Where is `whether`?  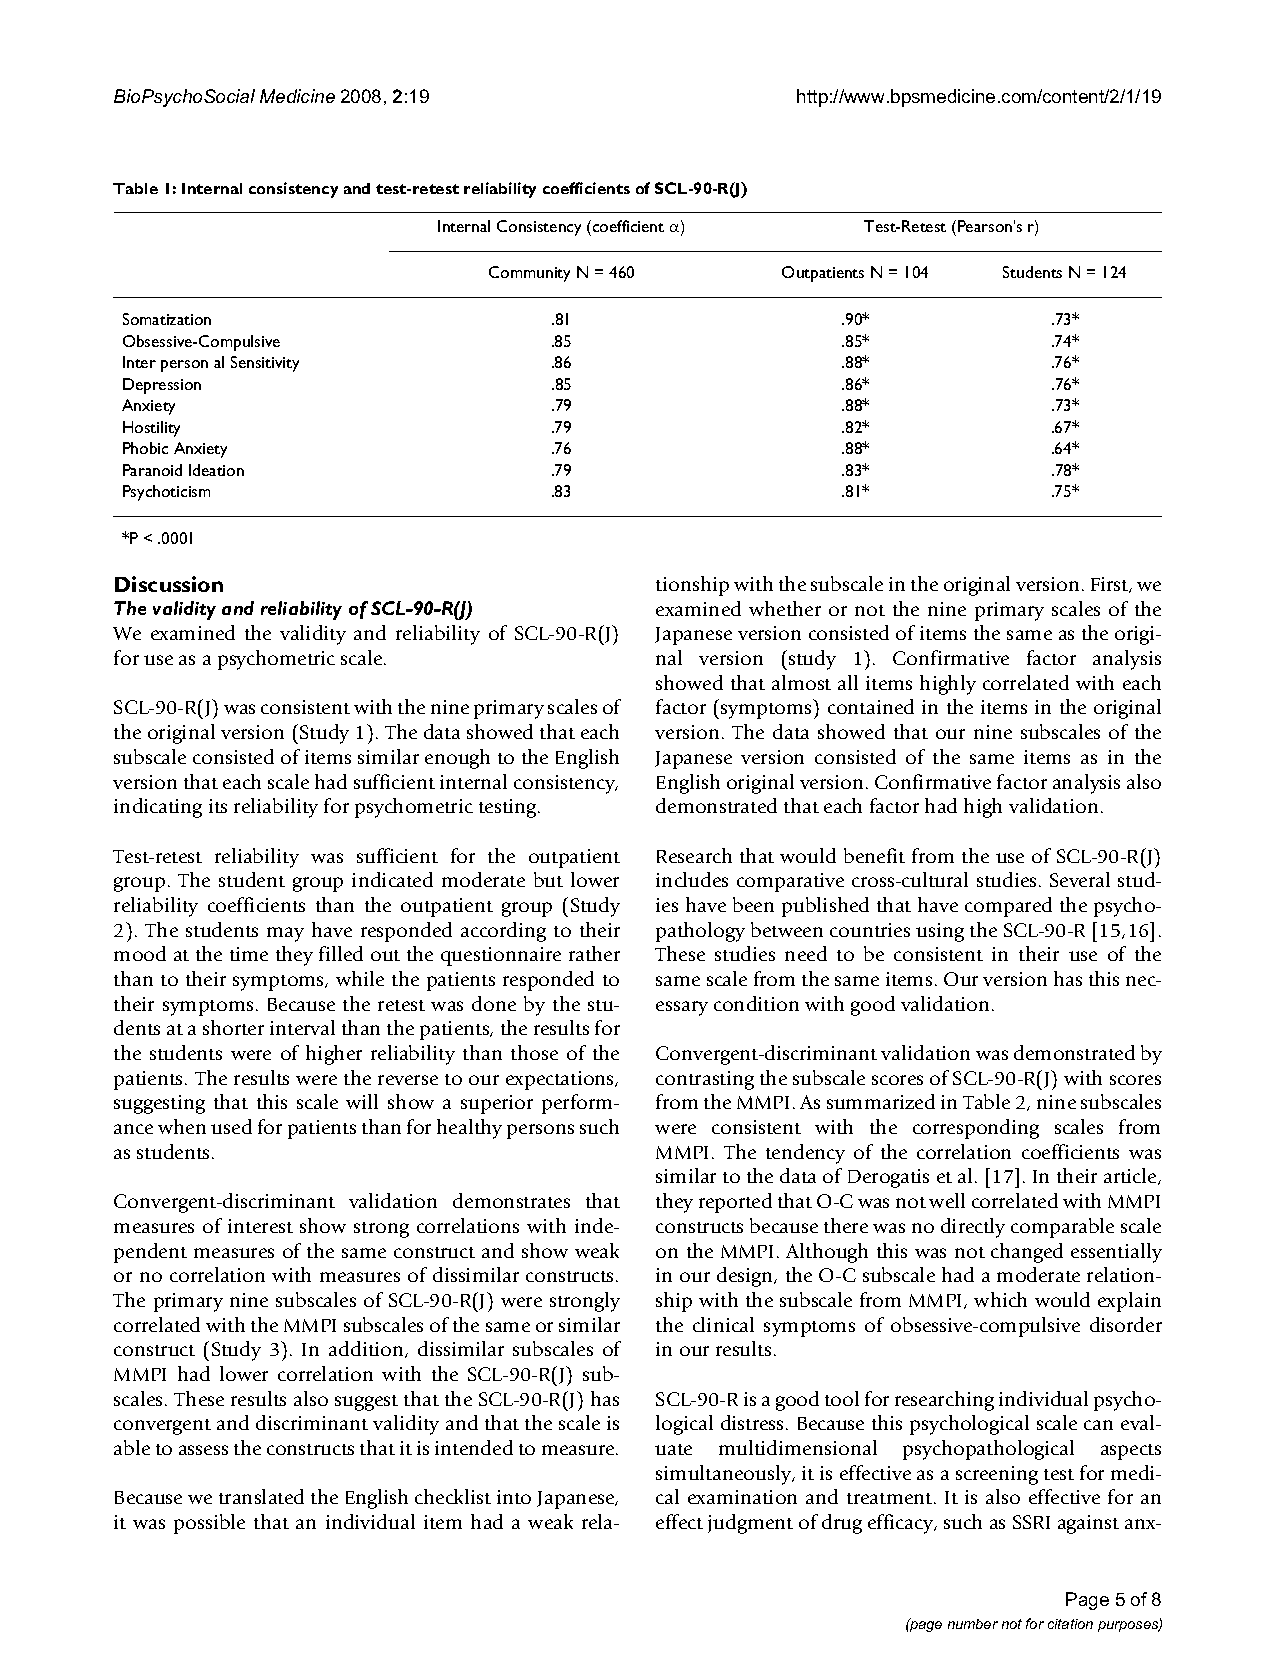
whether is located at coordinates (785, 608).
